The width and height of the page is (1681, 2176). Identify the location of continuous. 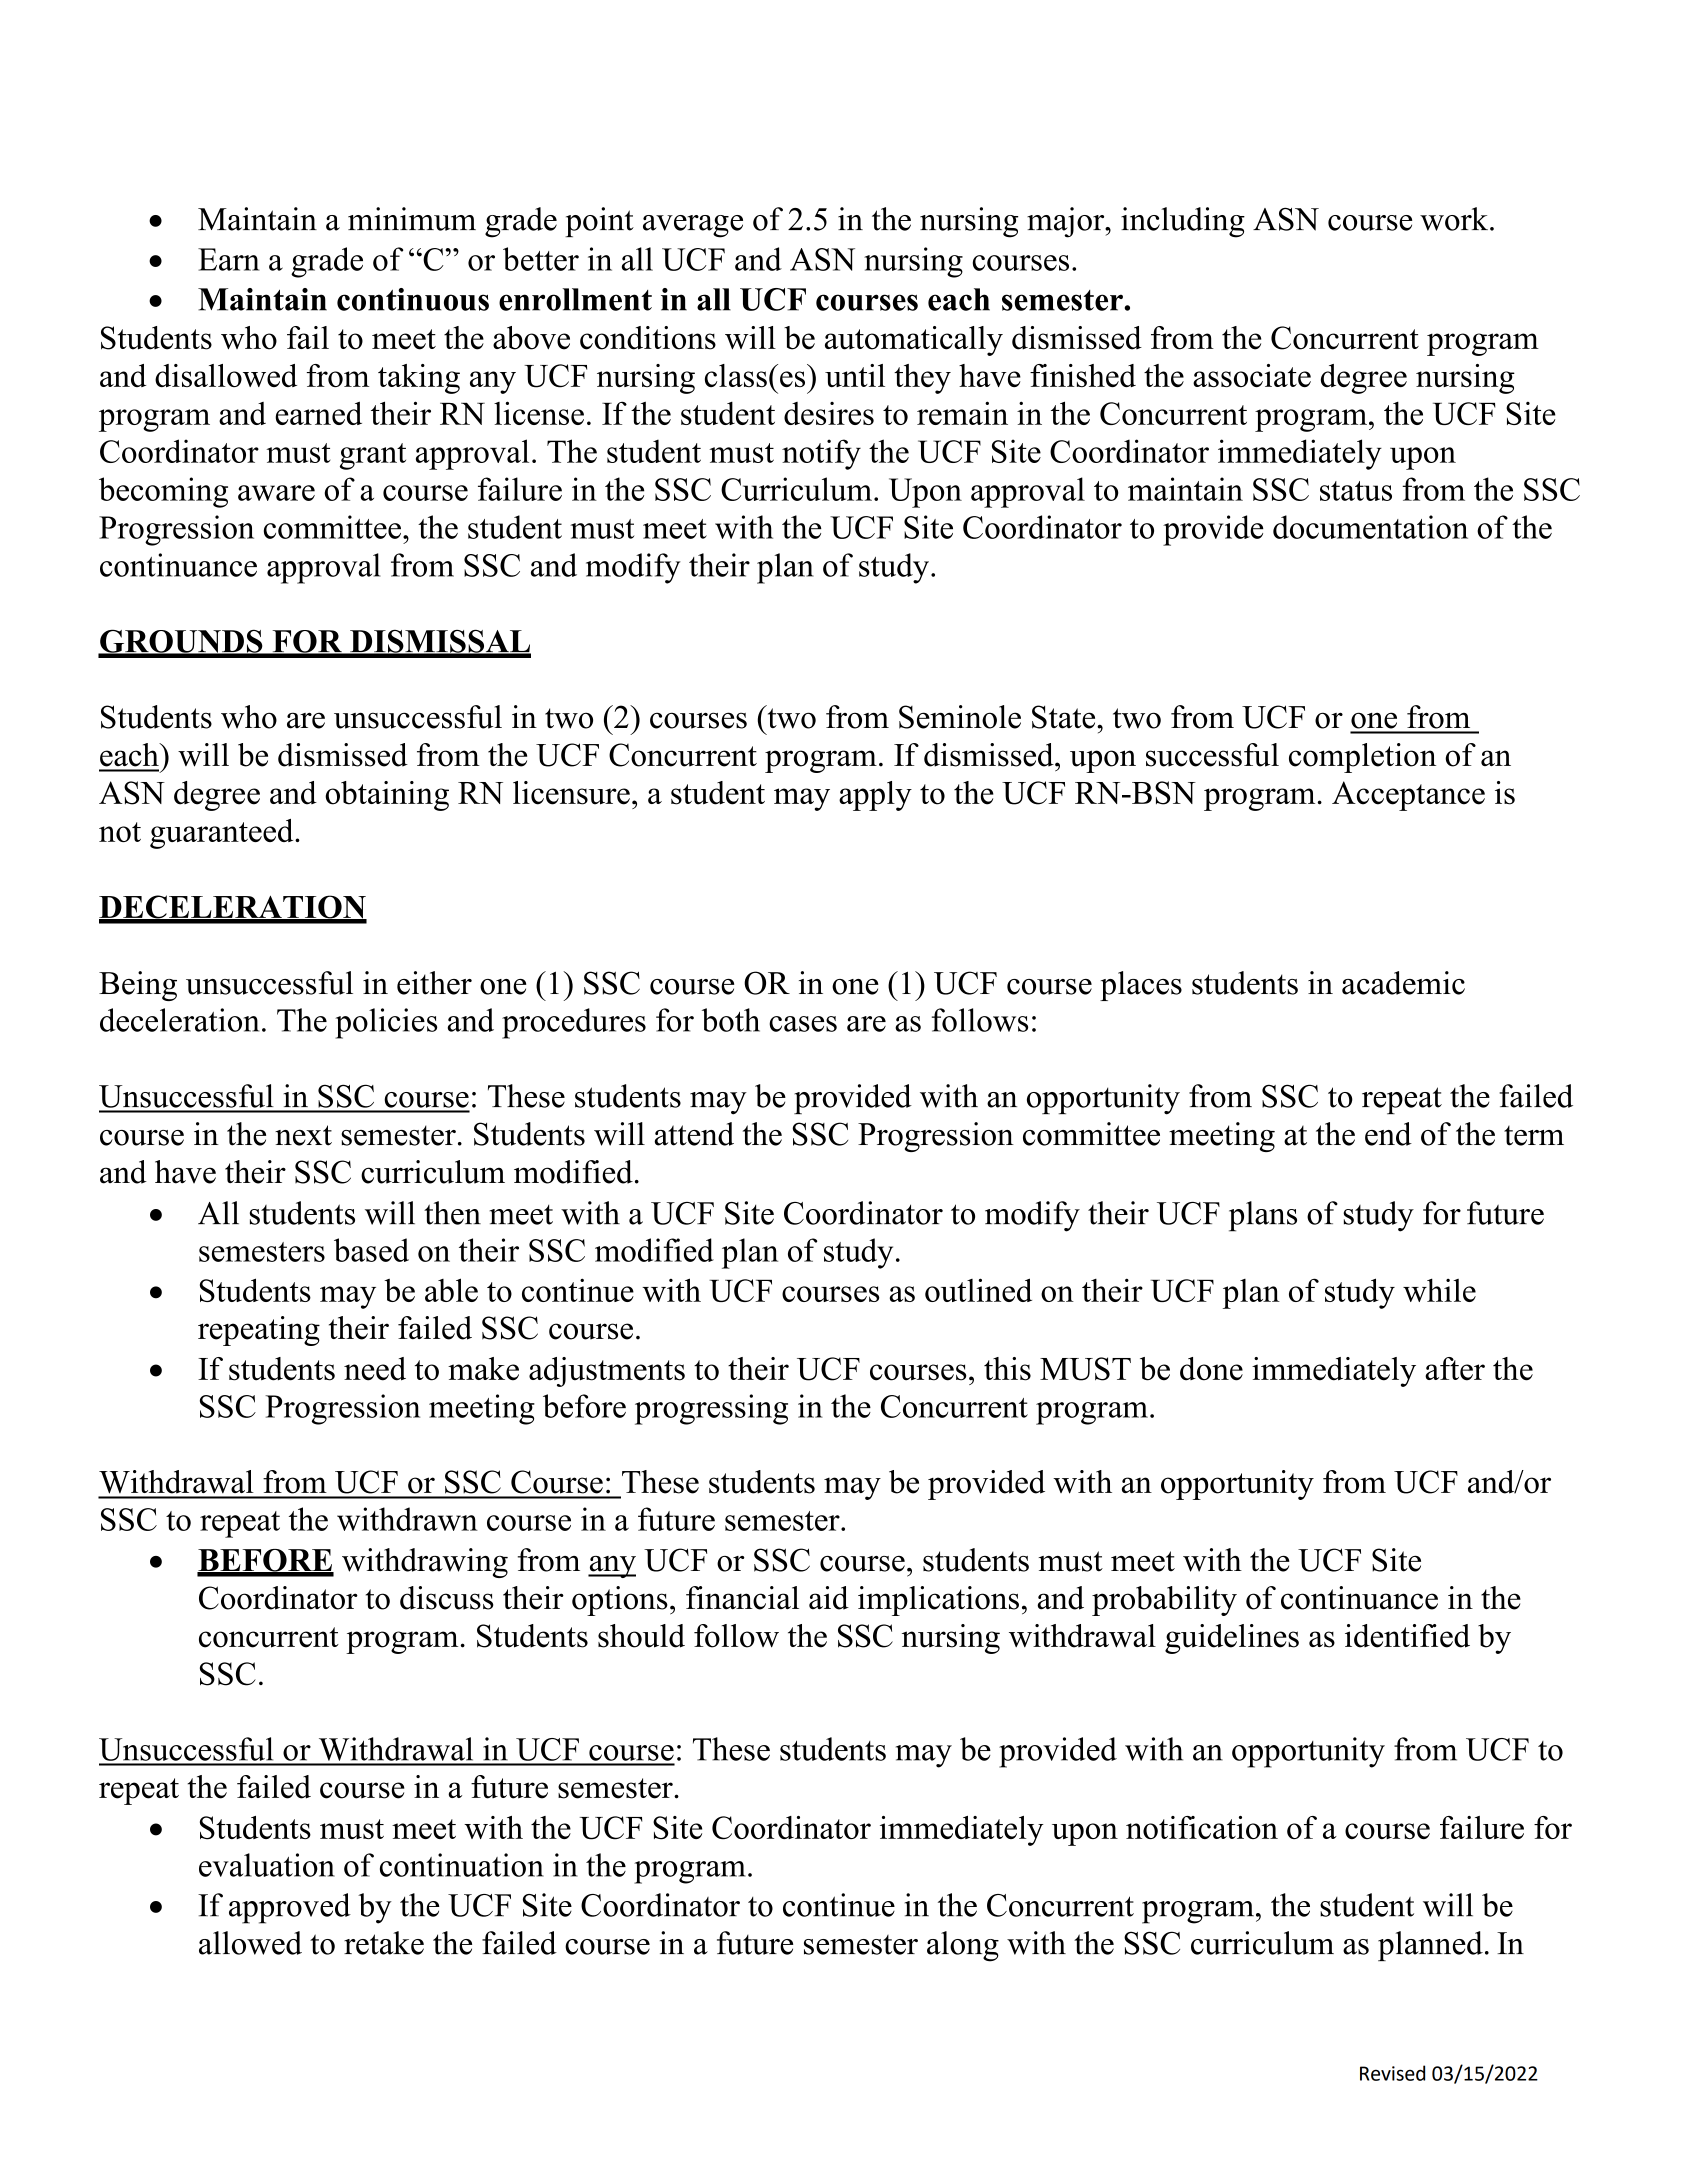
(413, 299).
